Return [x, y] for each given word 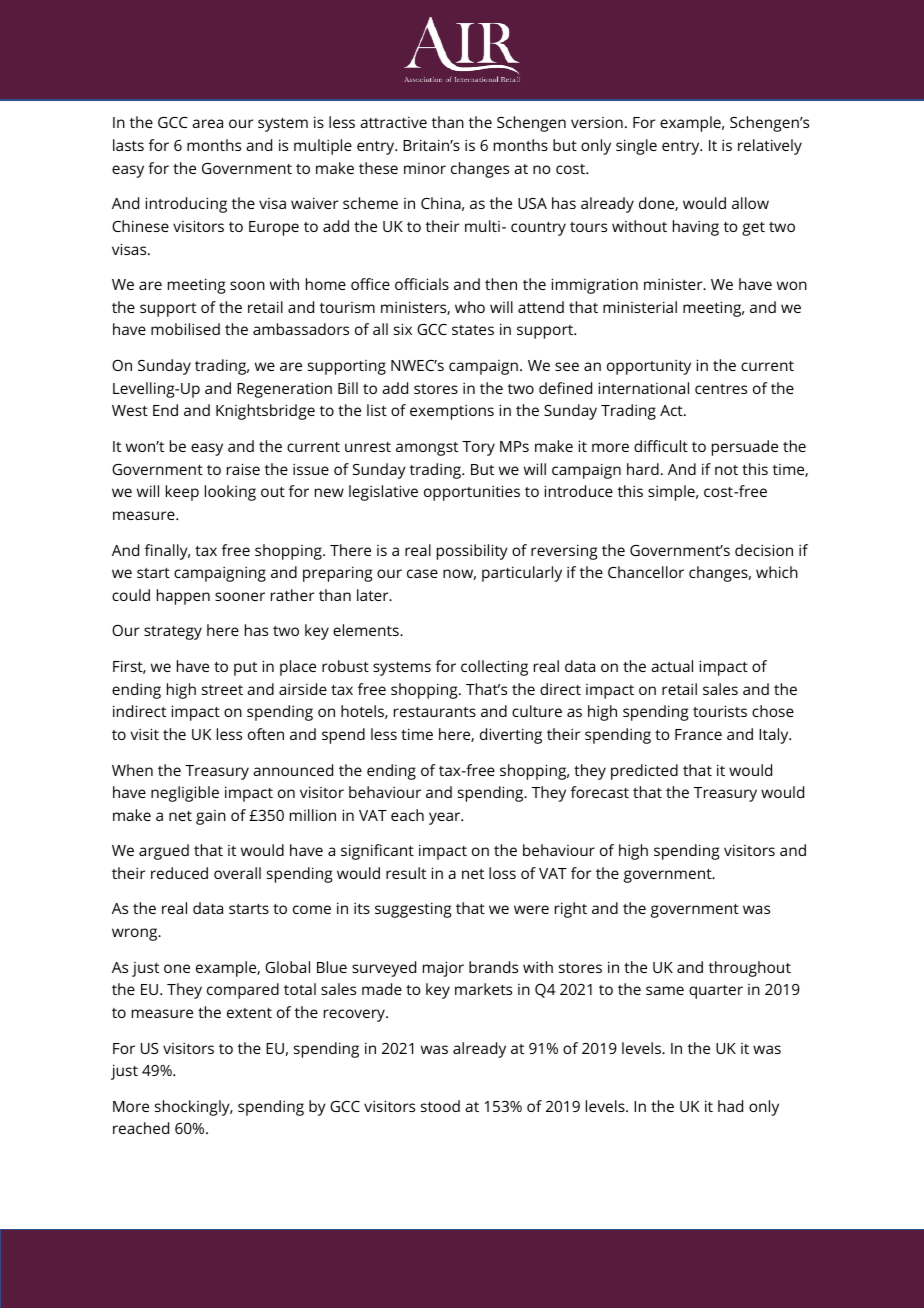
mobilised [185, 329]
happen [183, 597]
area [207, 123]
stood [440, 1106]
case [422, 573]
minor [425, 168]
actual [672, 666]
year [446, 818]
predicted [644, 772]
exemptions [452, 412]
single [636, 147]
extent [249, 1013]
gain [211, 817]
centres [721, 389]
